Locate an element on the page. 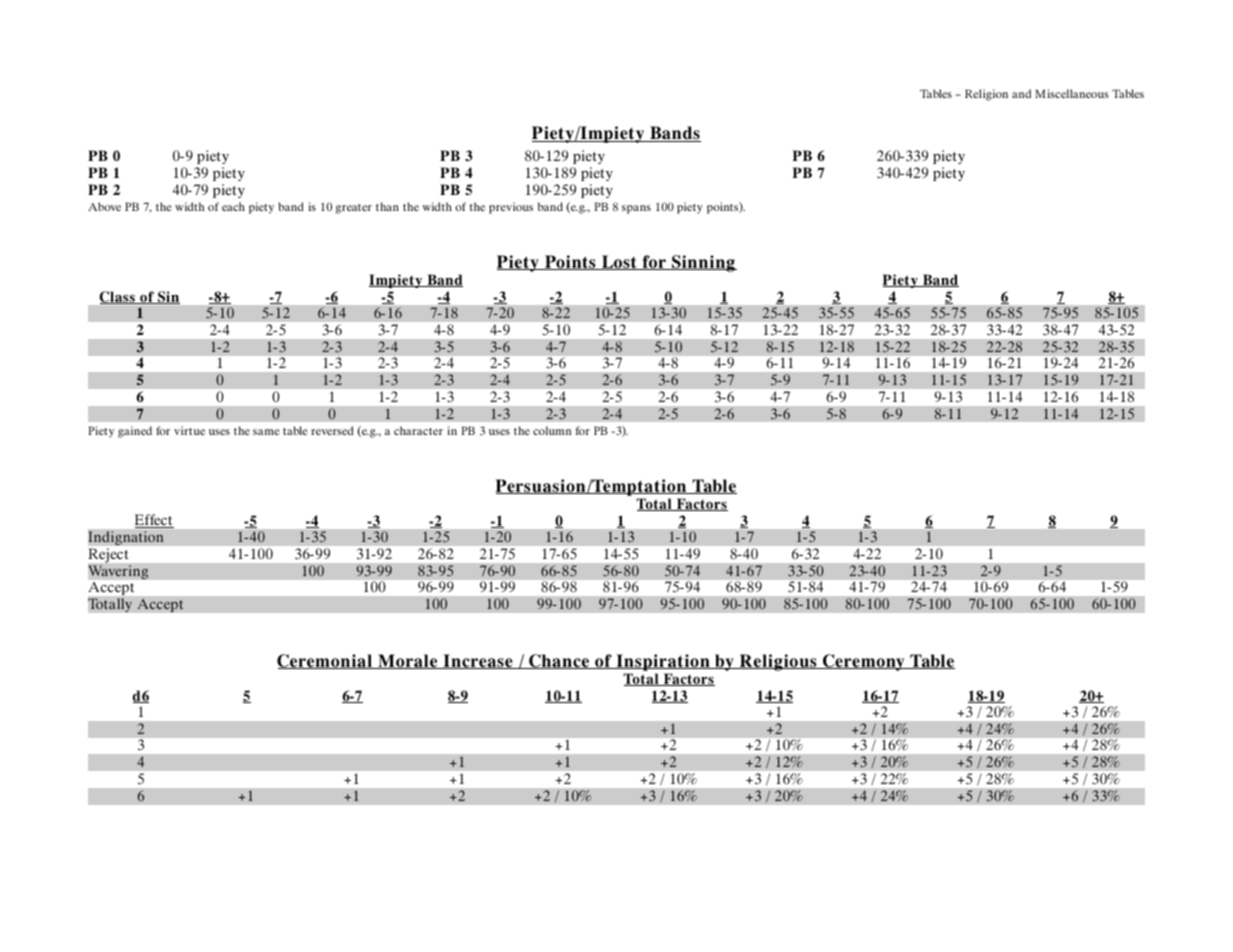 The width and height of the page is (1233, 952). column is located at coordinates (552, 430).
